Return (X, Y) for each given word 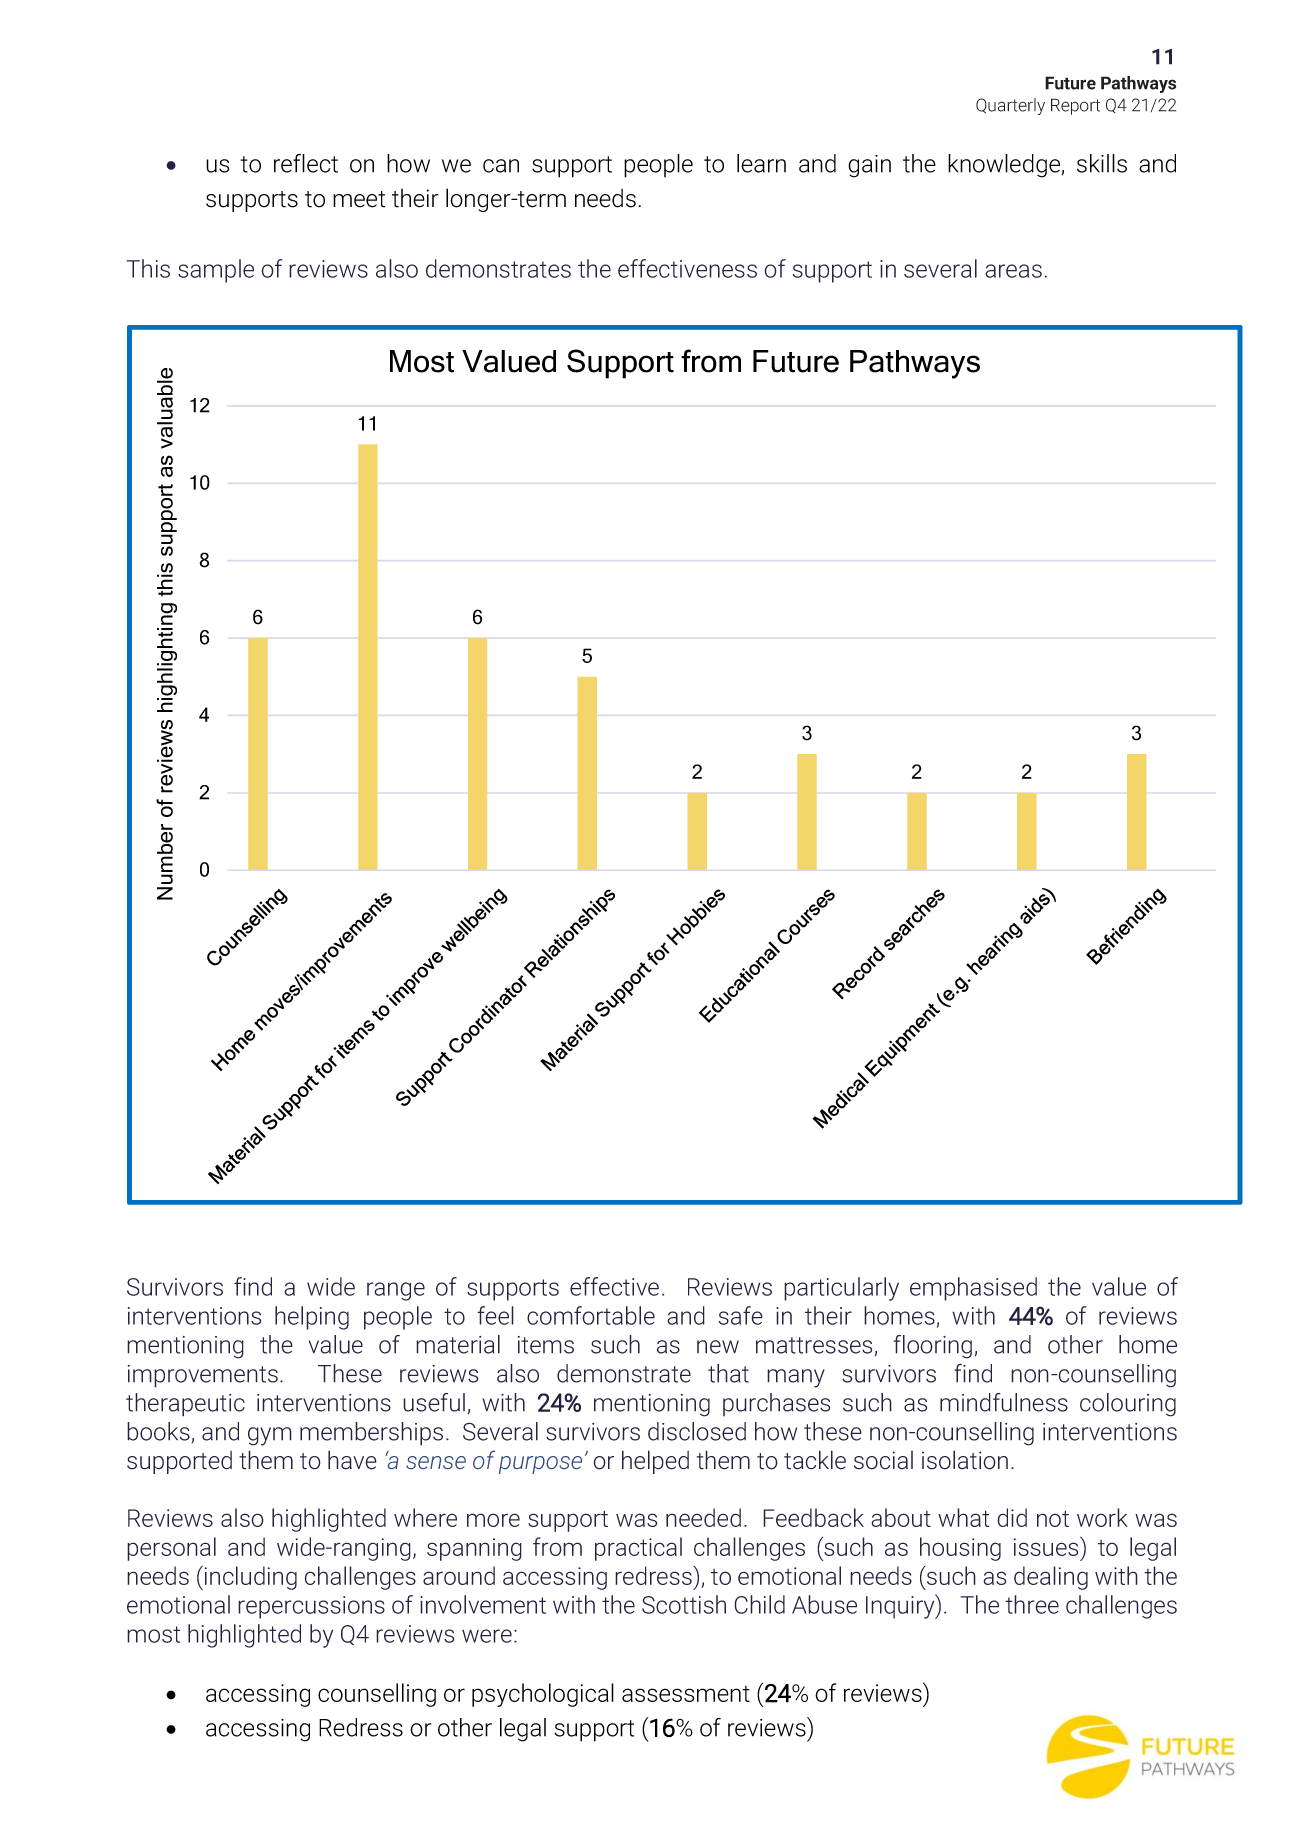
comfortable (591, 1315)
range (396, 1291)
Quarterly (1010, 106)
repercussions (311, 1607)
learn (761, 163)
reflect (306, 163)
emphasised (973, 1289)
